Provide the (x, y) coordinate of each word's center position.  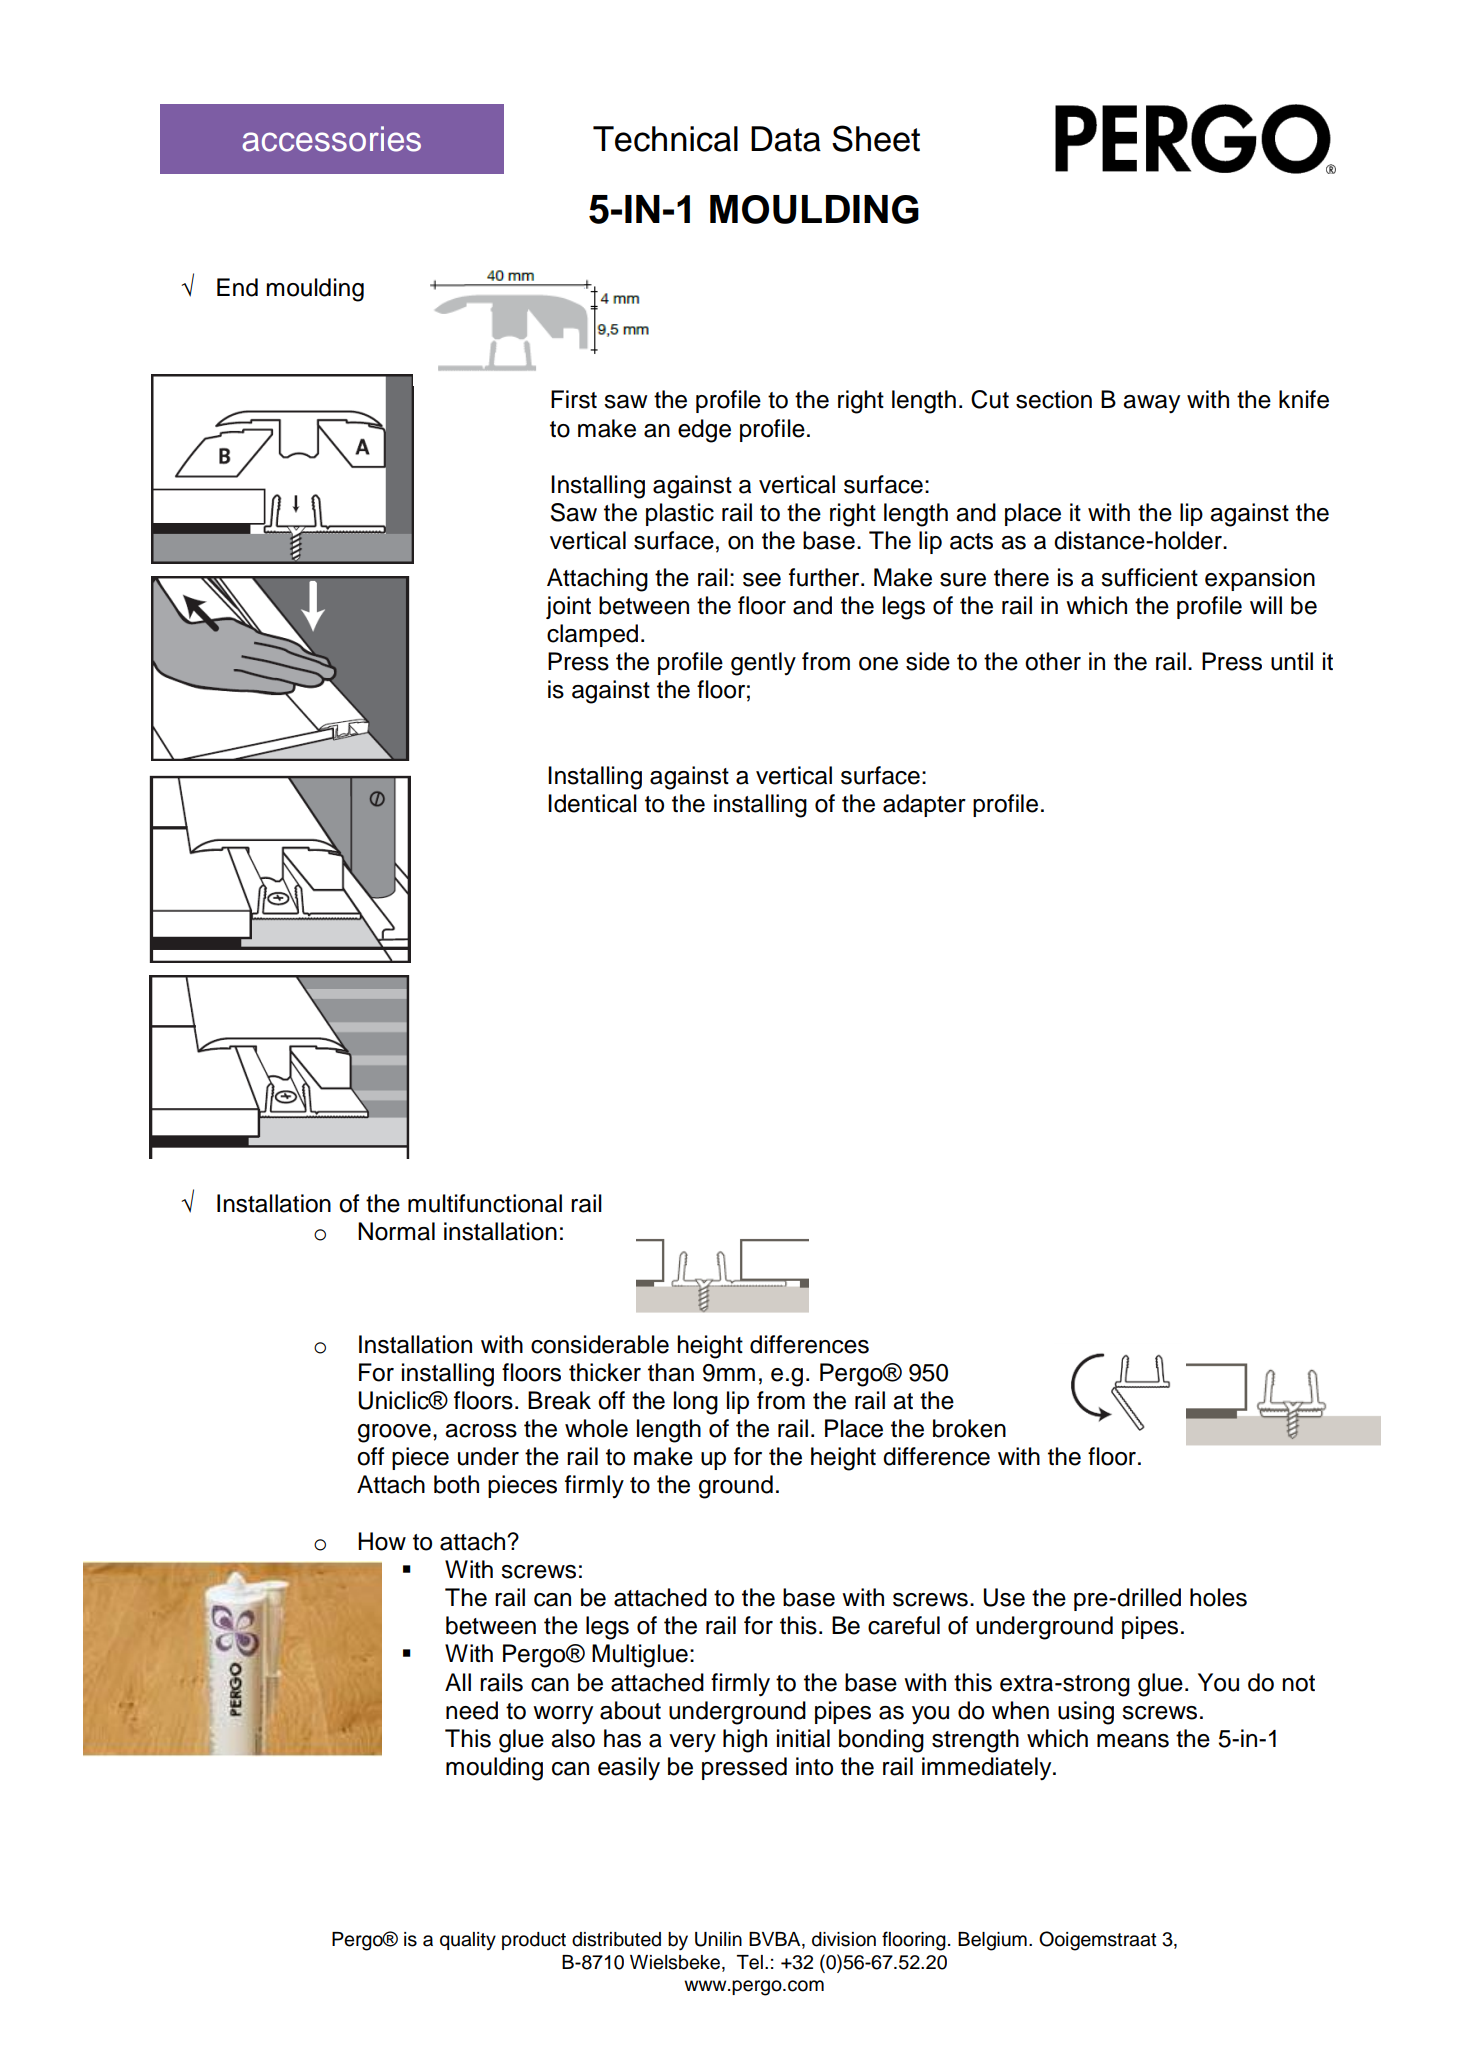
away (1151, 404)
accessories (331, 139)
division (844, 1939)
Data (786, 139)
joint (568, 607)
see (762, 580)
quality (468, 1941)
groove (394, 1433)
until (1292, 661)
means (1133, 1741)
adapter (924, 805)
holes (1218, 1597)
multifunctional (485, 1203)
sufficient (1149, 577)
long (696, 1403)
